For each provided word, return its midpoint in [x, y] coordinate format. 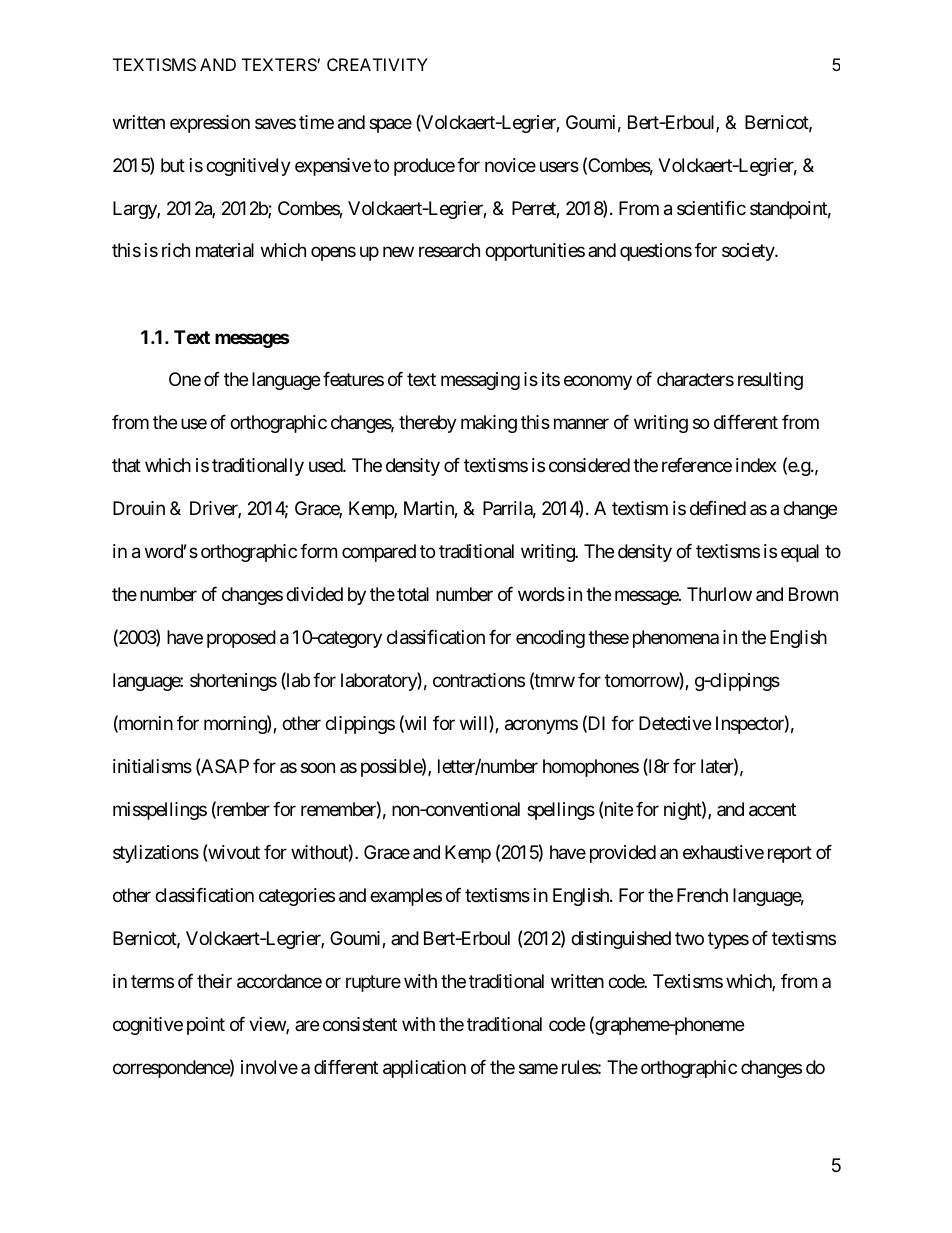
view [268, 1025]
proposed [241, 639]
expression [210, 124]
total [413, 594]
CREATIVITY [377, 64]
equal [800, 553]
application [424, 1069]
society [749, 252]
